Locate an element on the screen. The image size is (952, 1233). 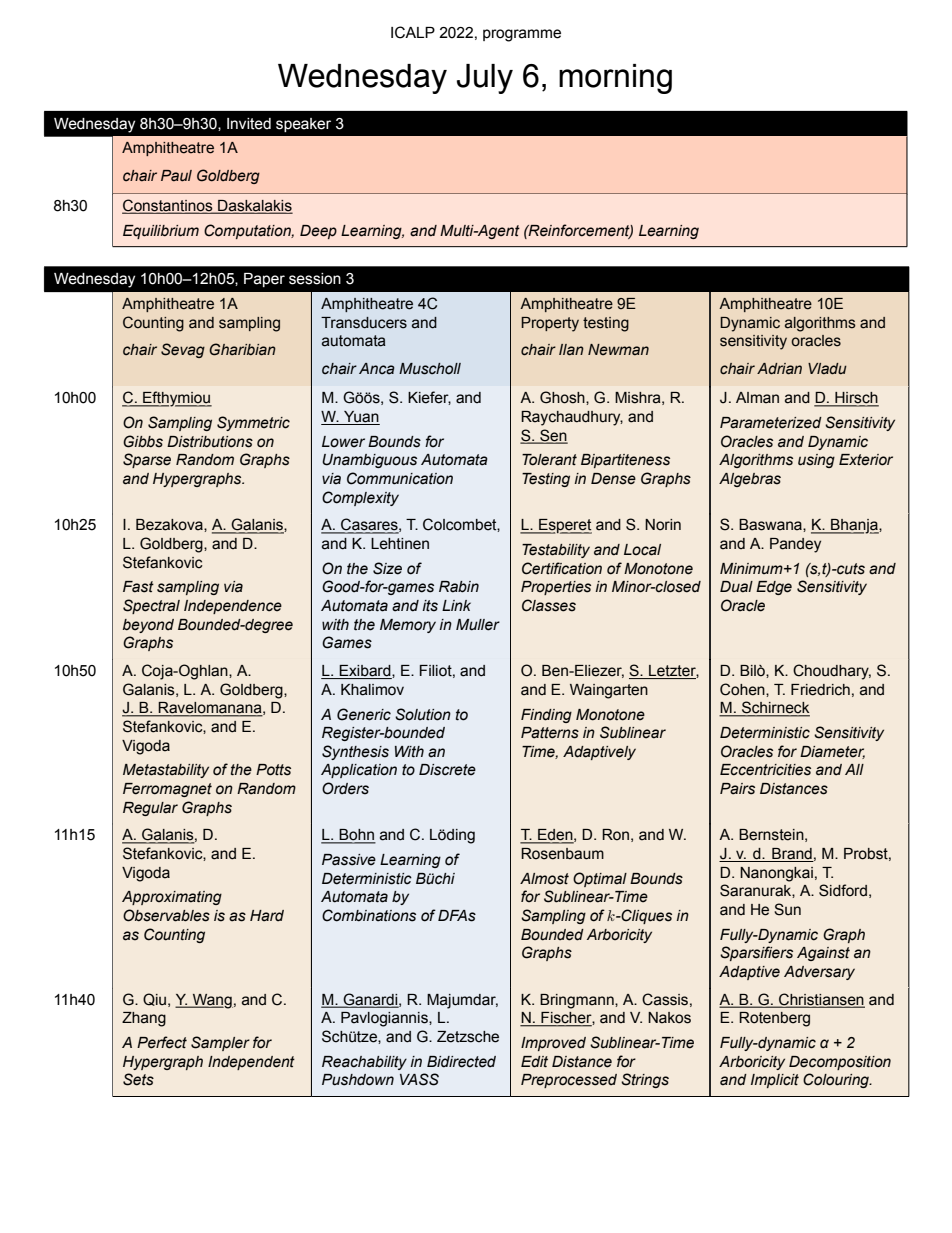
Adrian is located at coordinates (779, 369).
